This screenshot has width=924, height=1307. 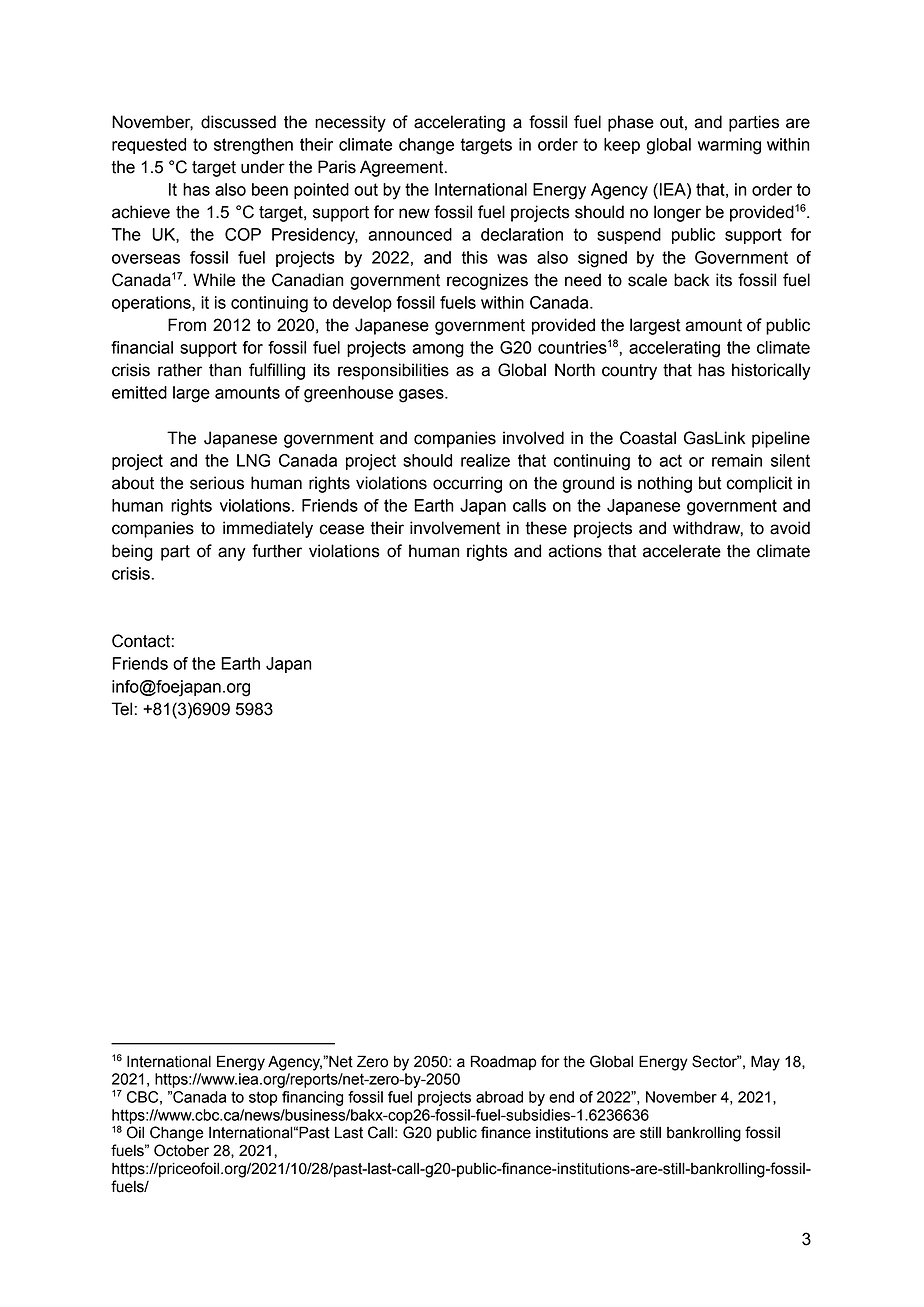 What do you see at coordinates (253, 146) in the screenshot?
I see `strengthen` at bounding box center [253, 146].
